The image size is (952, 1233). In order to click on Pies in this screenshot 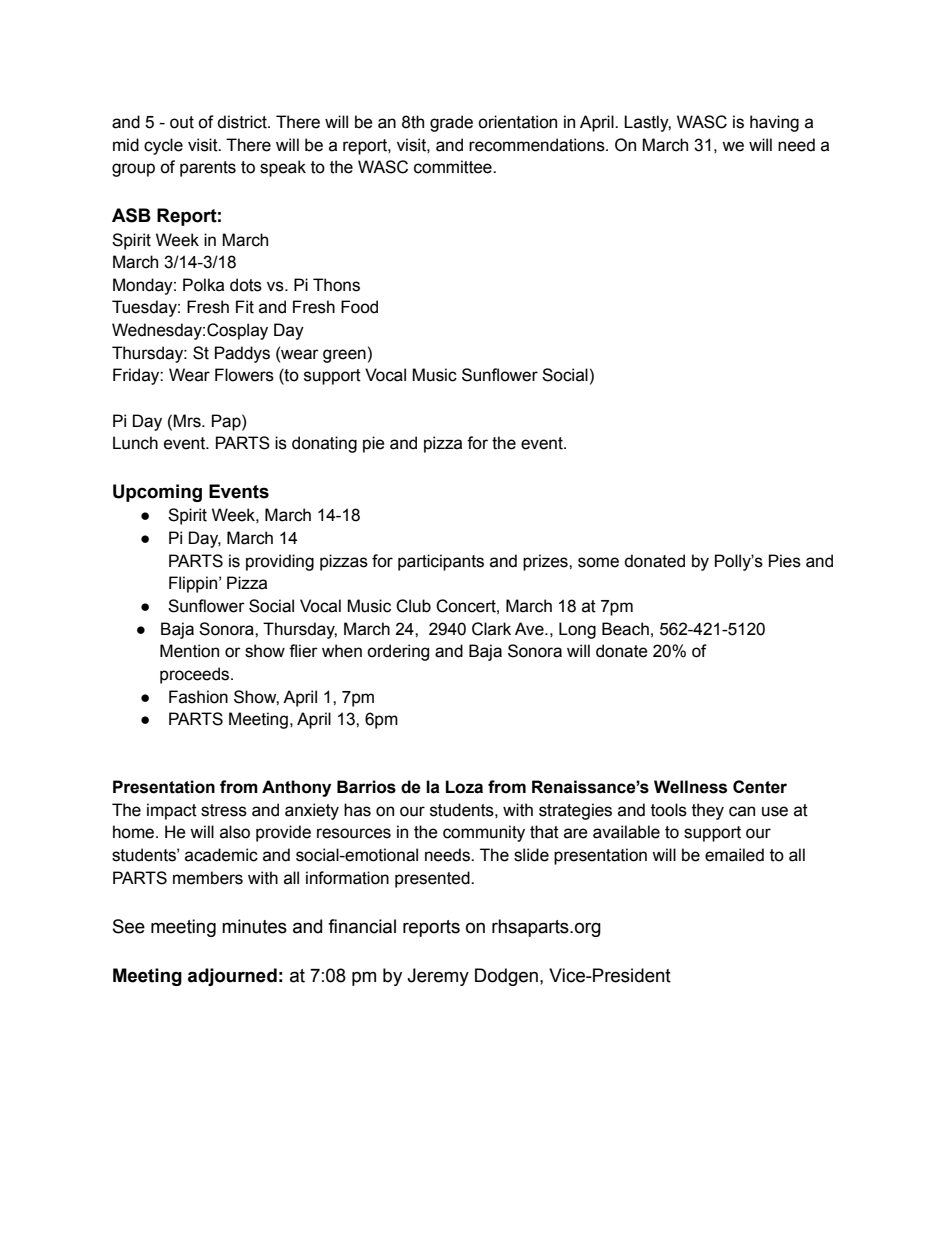, I will do `click(785, 561)`.
